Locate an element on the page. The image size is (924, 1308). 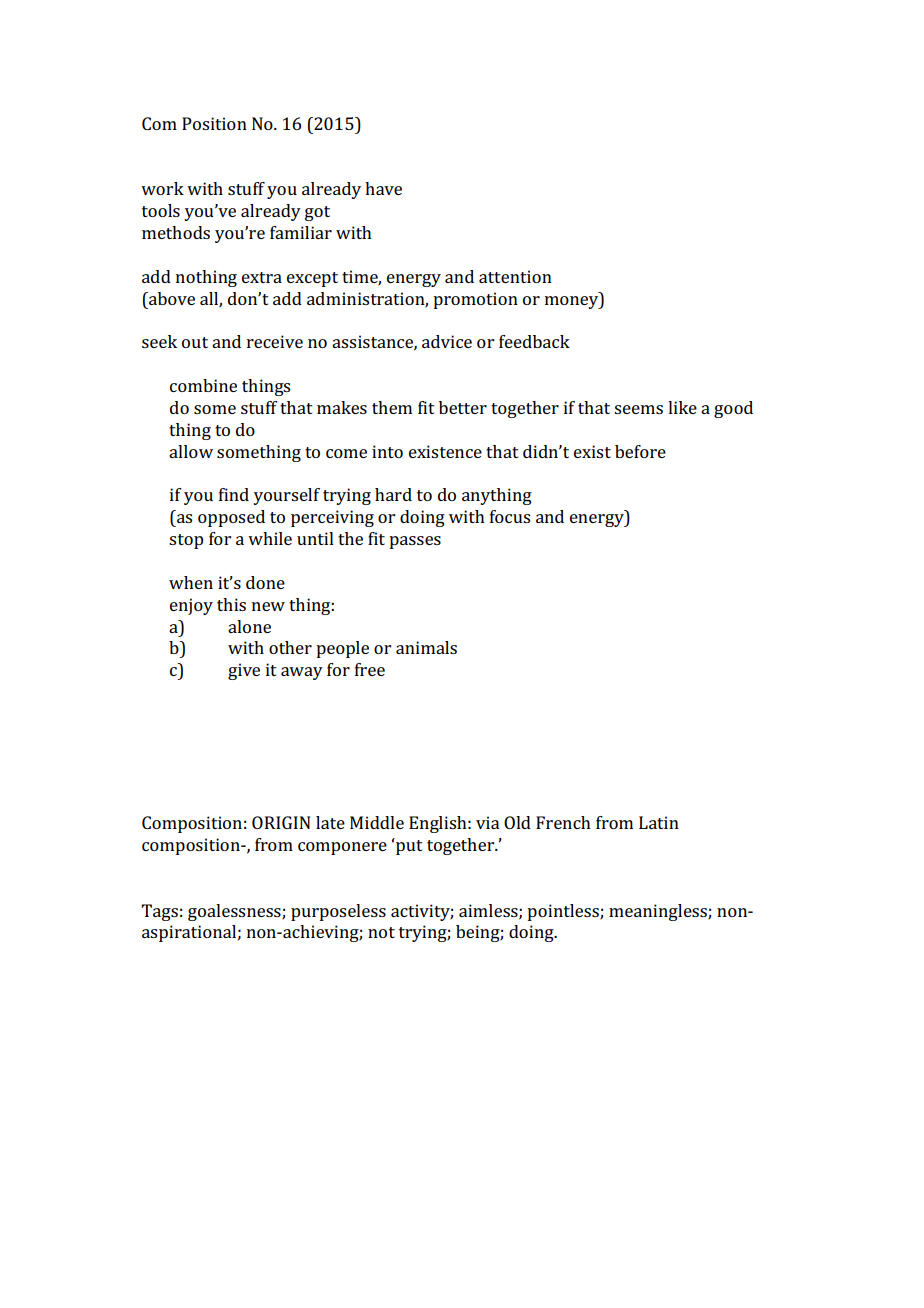
methods is located at coordinates (176, 232).
